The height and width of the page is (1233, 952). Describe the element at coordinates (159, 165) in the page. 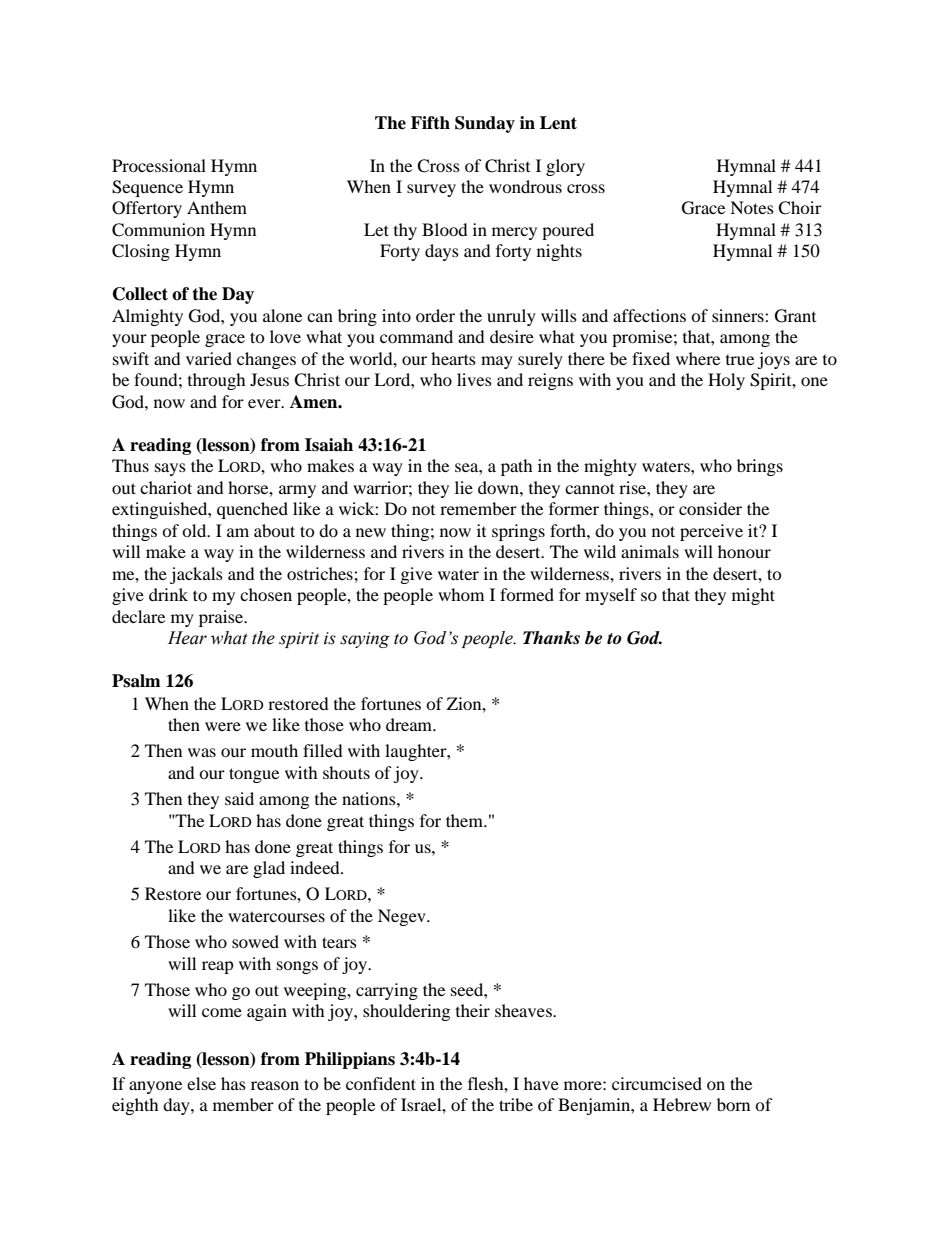

I see `Processional` at that location.
